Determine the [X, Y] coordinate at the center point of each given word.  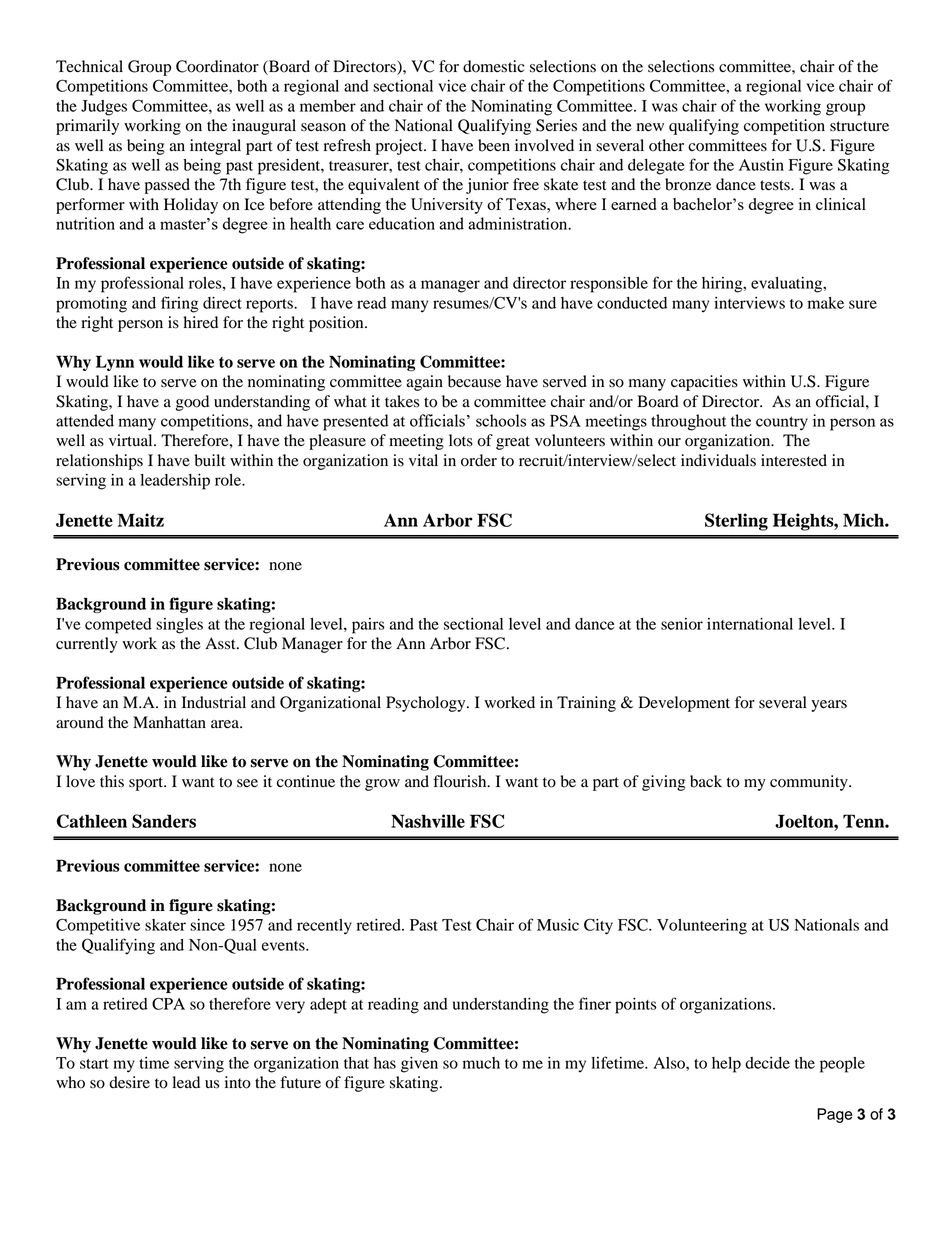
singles [179, 626]
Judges [104, 108]
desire [129, 1082]
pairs [368, 626]
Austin [761, 165]
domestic [493, 66]
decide [767, 1063]
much [481, 1063]
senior [682, 624]
